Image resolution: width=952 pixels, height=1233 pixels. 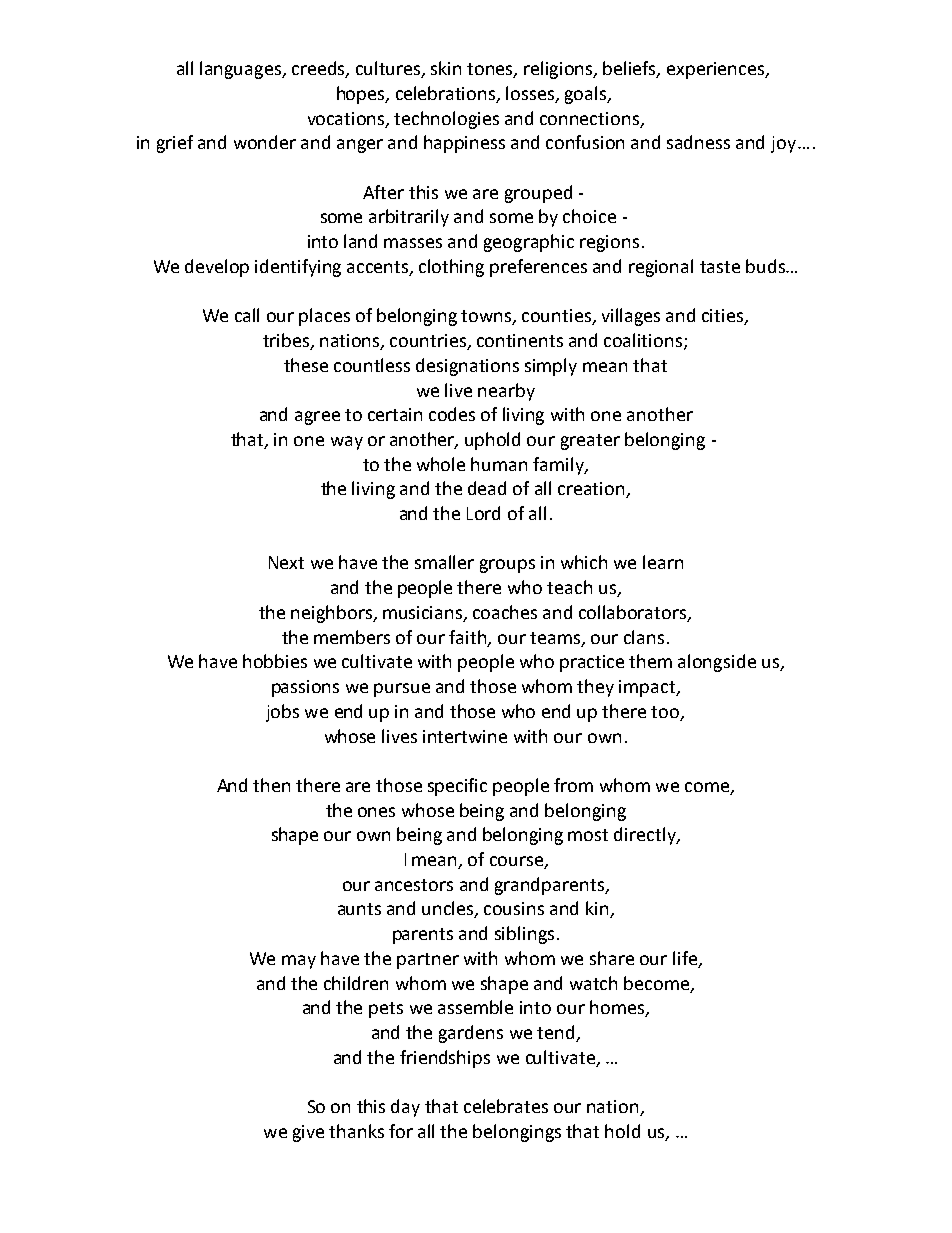 I want to click on give, so click(x=308, y=1133).
